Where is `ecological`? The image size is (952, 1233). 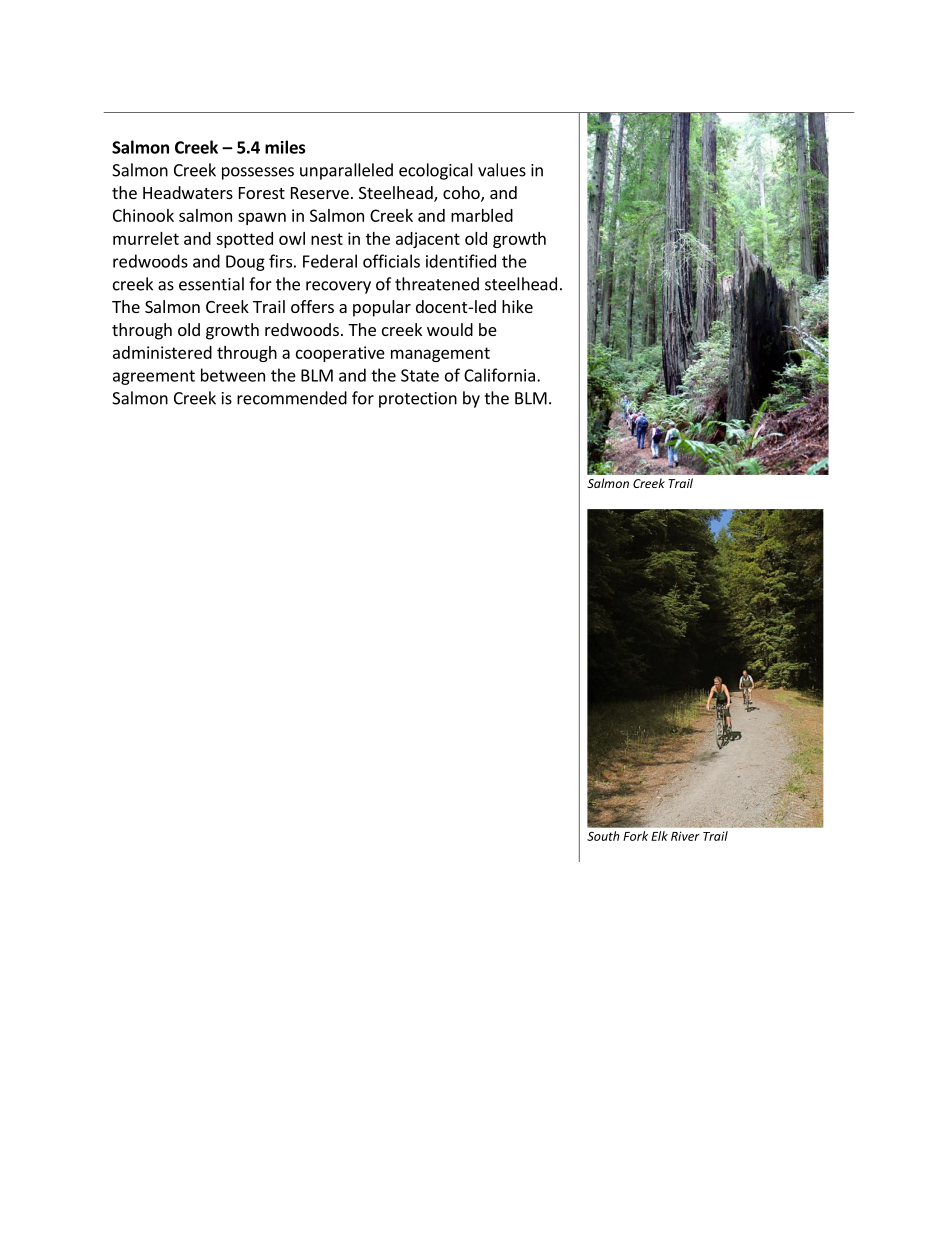
ecological is located at coordinates (436, 171).
